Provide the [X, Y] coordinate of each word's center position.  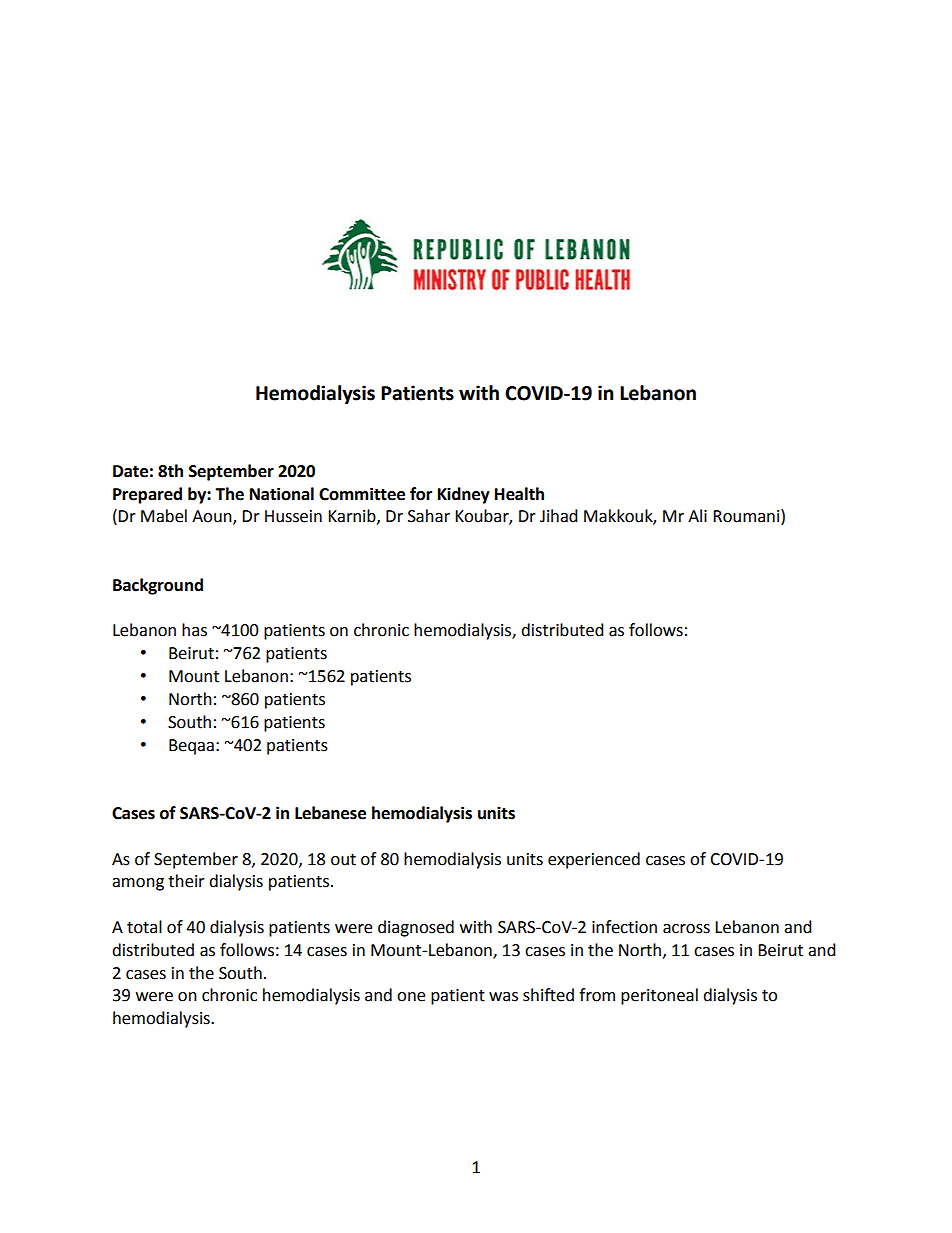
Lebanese [330, 813]
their [186, 881]
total [144, 927]
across [686, 929]
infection [624, 927]
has [194, 630]
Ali [697, 515]
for [421, 494]
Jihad [559, 516]
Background [158, 586]
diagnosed [416, 928]
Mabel [164, 516]
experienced [594, 860]
